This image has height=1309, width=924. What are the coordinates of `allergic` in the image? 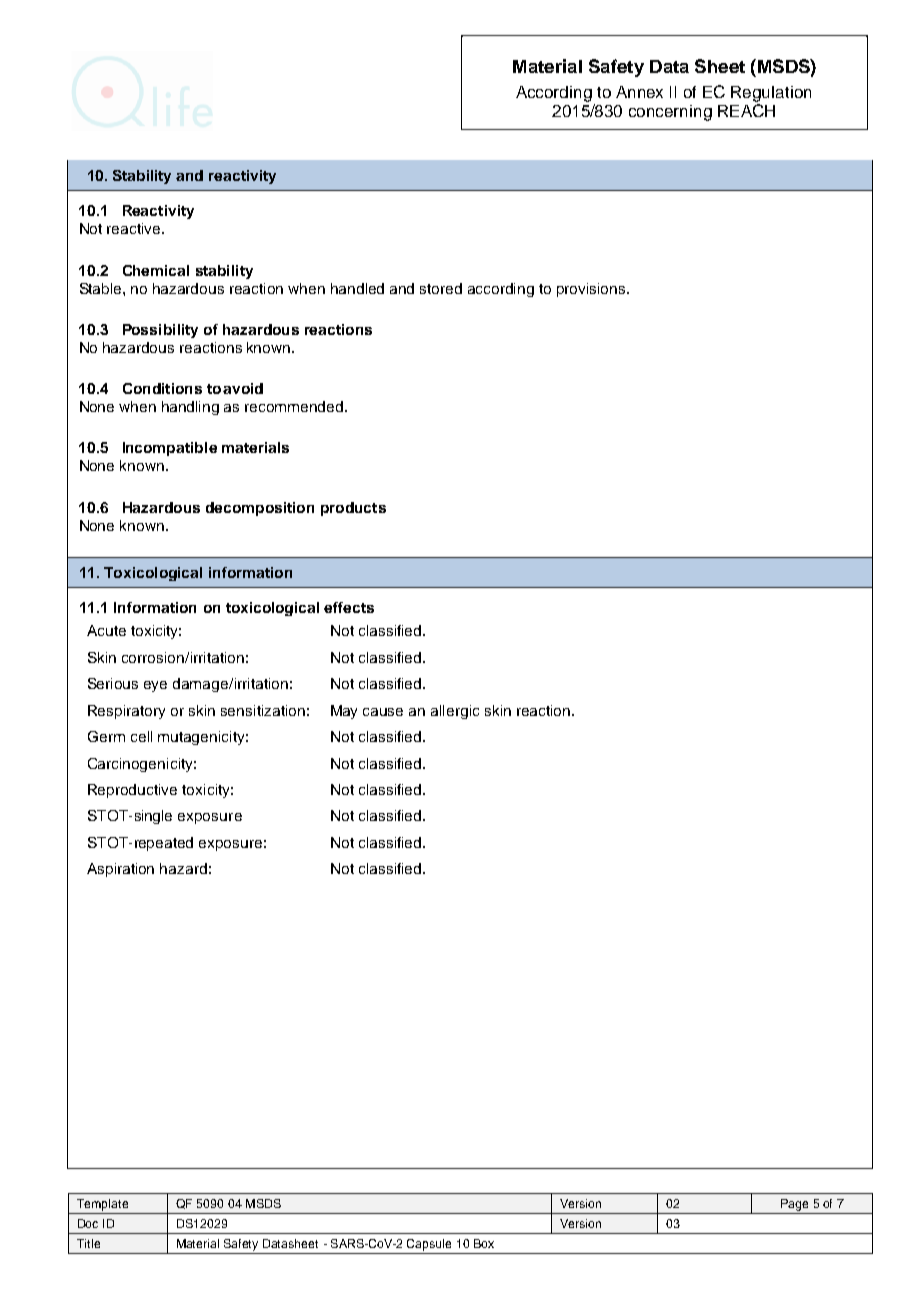 It's located at (455, 712).
